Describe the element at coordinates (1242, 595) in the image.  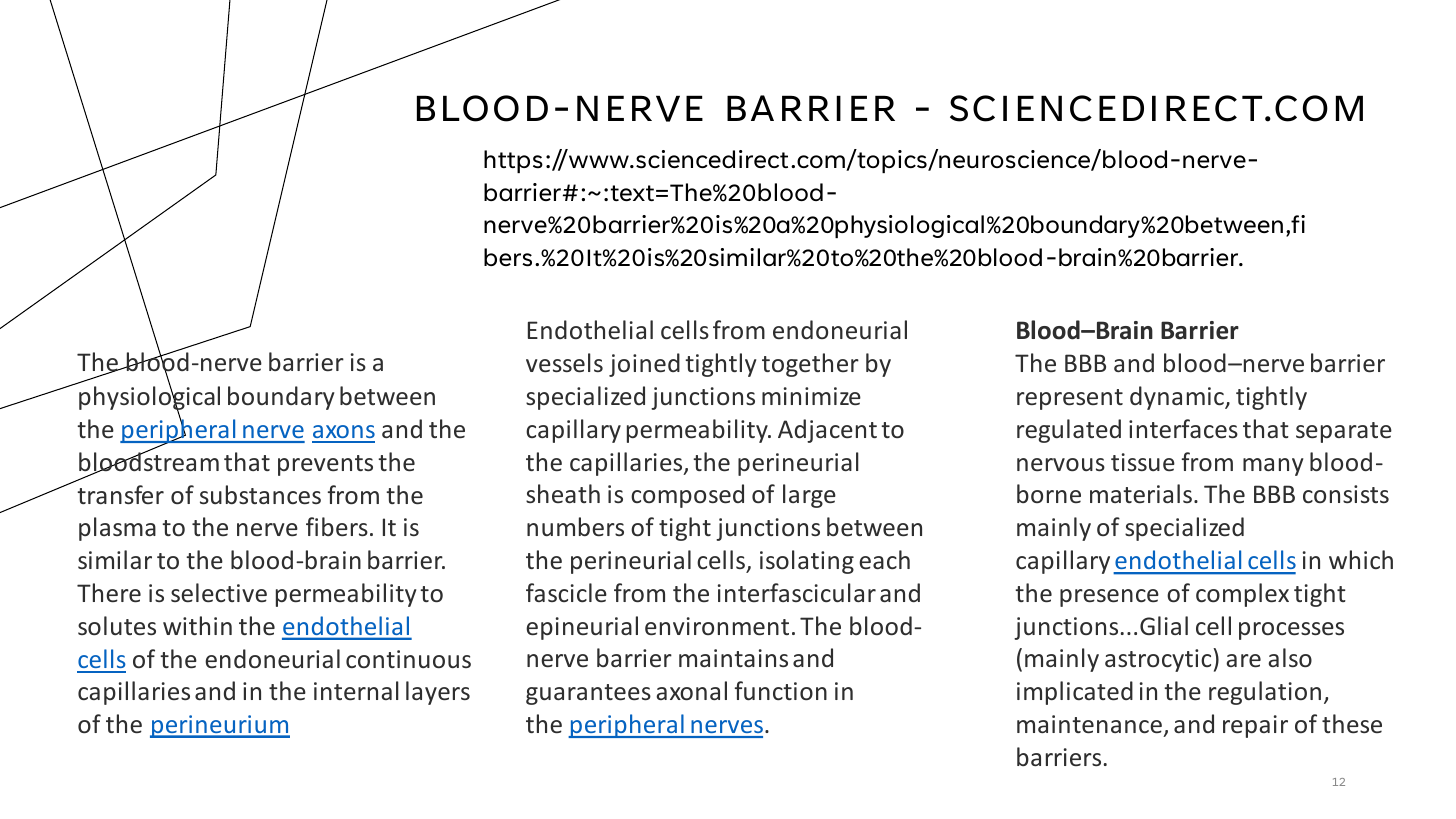
I see `complex` at that location.
